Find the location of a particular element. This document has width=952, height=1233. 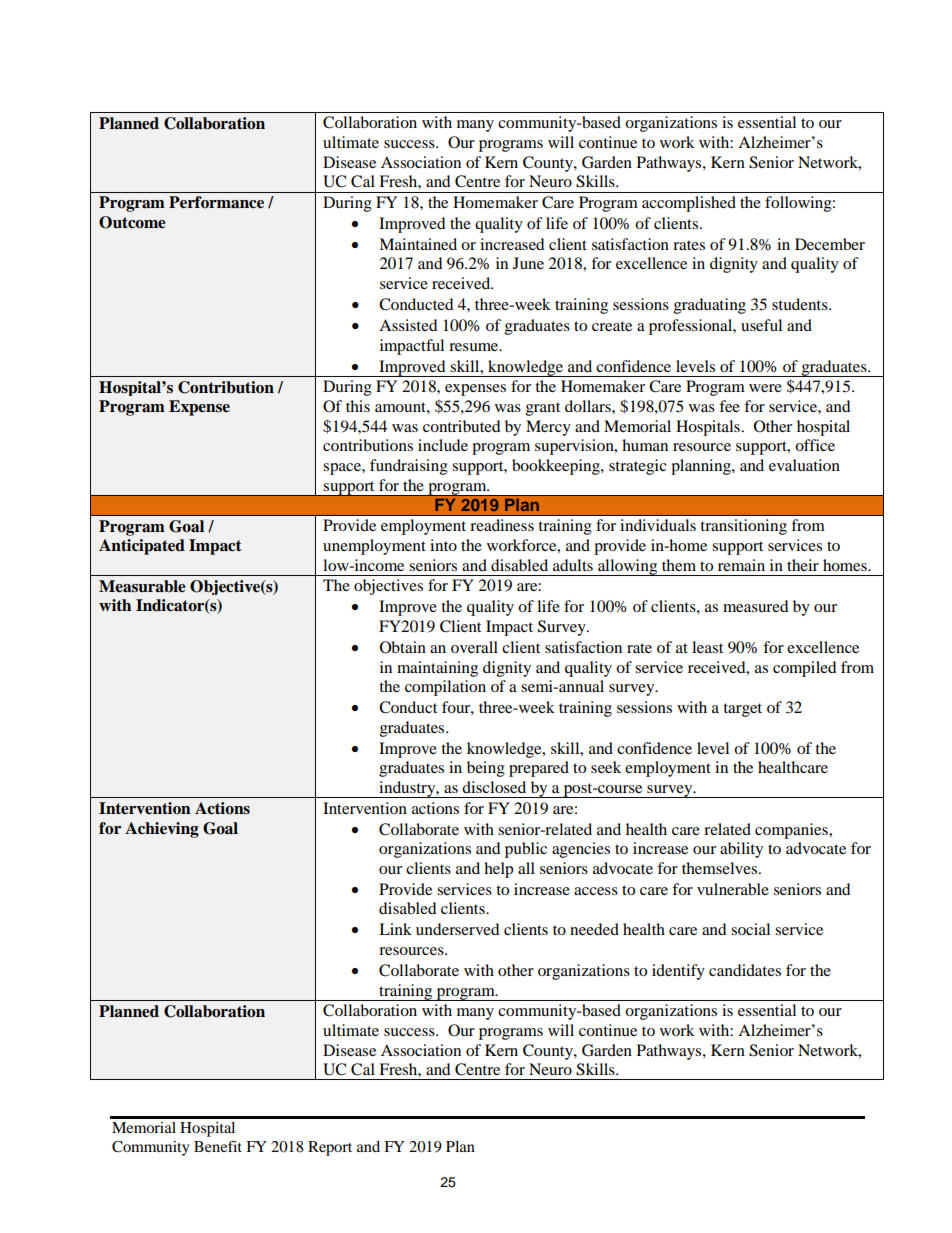

target is located at coordinates (742, 710).
